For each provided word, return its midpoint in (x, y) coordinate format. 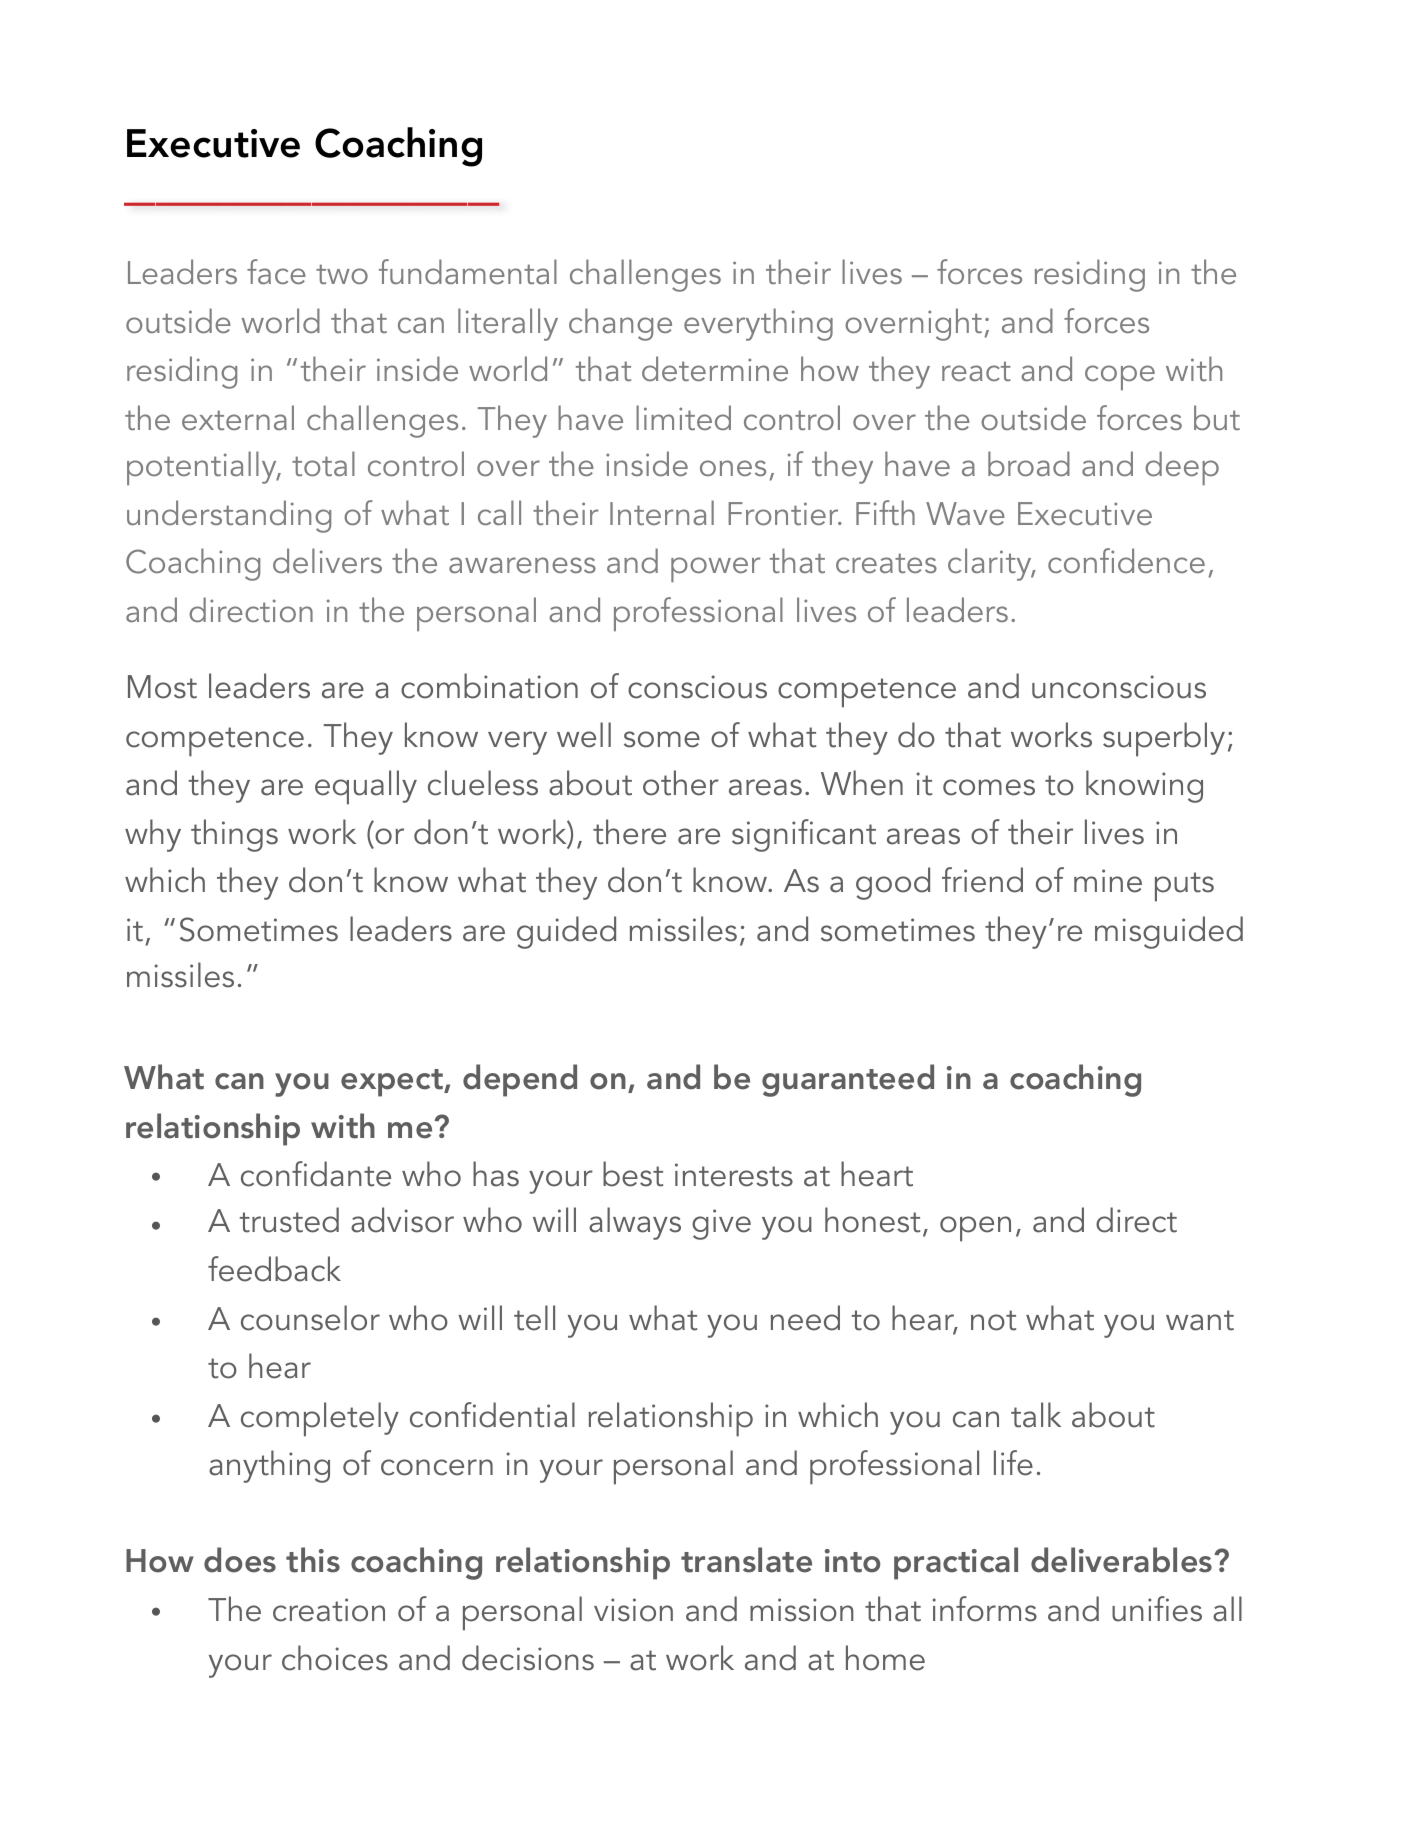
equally (366, 787)
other (681, 783)
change (620, 324)
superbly (1164, 739)
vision (633, 1610)
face (276, 271)
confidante (316, 1174)
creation (329, 1610)
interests (734, 1175)
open (975, 1229)
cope (1120, 377)
